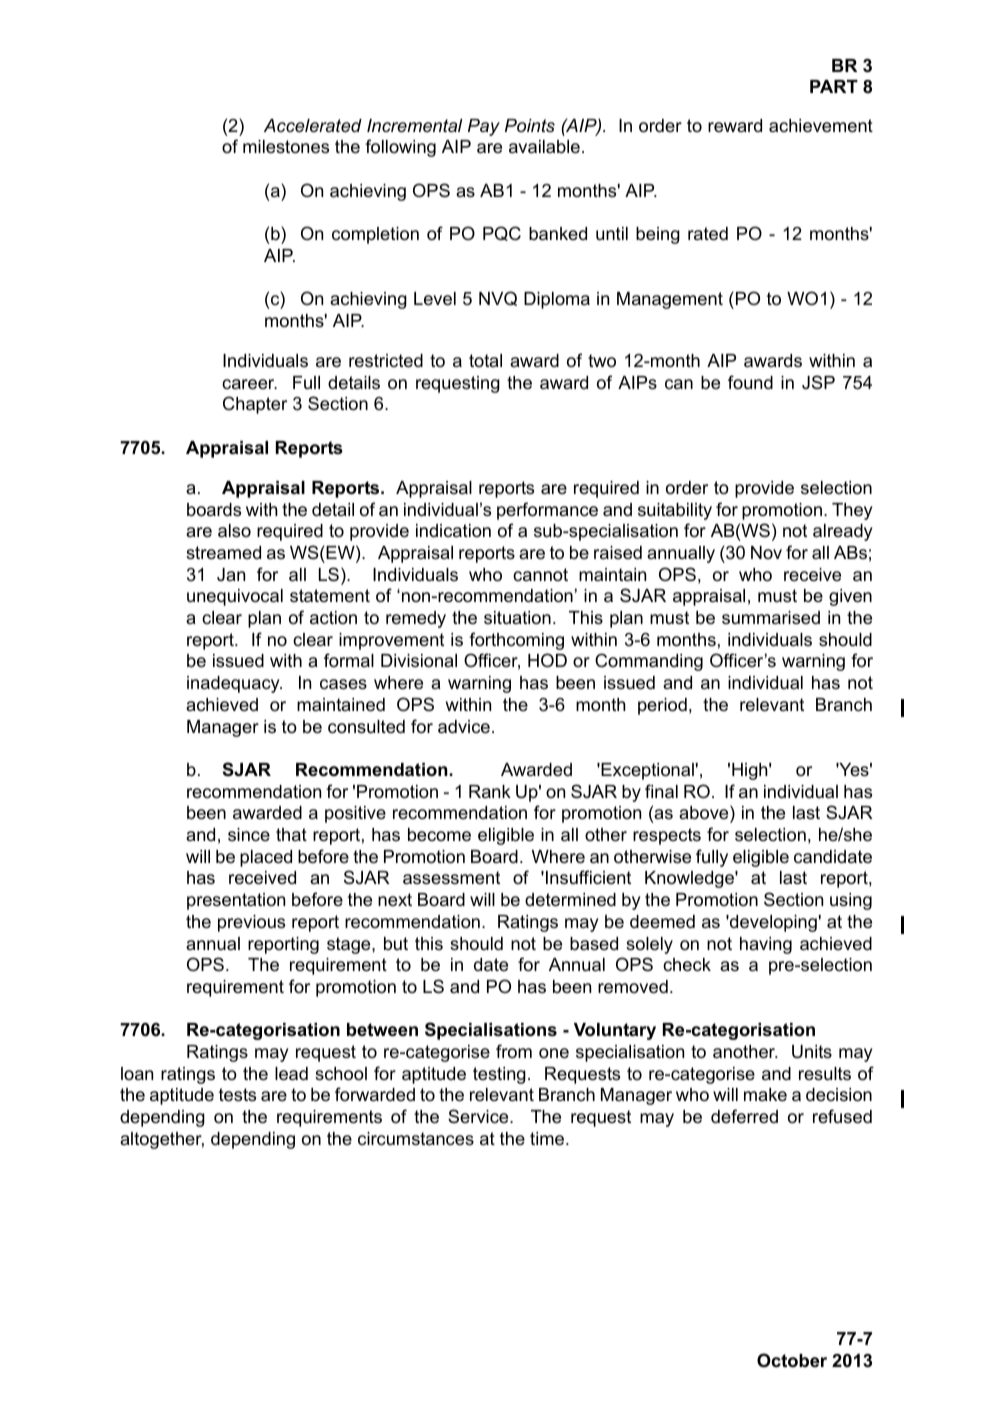 This screenshot has width=993, height=1405. Describe the element at coordinates (772, 923) in the screenshot. I see `developing` at that location.
